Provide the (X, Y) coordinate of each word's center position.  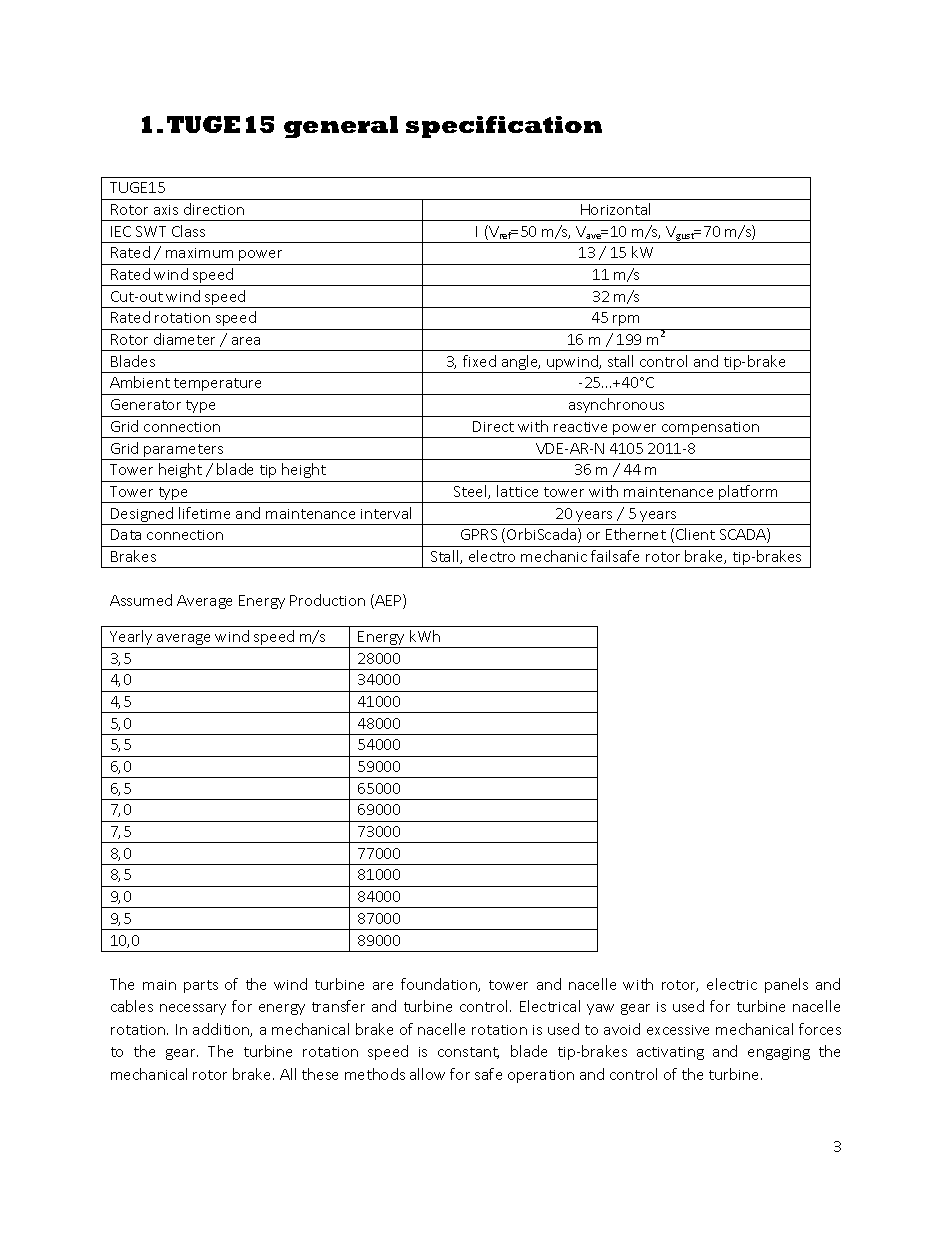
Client (695, 534)
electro (492, 556)
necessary (193, 1009)
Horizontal (615, 209)
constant (468, 1053)
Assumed (141, 600)
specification (504, 127)
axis (166, 210)
